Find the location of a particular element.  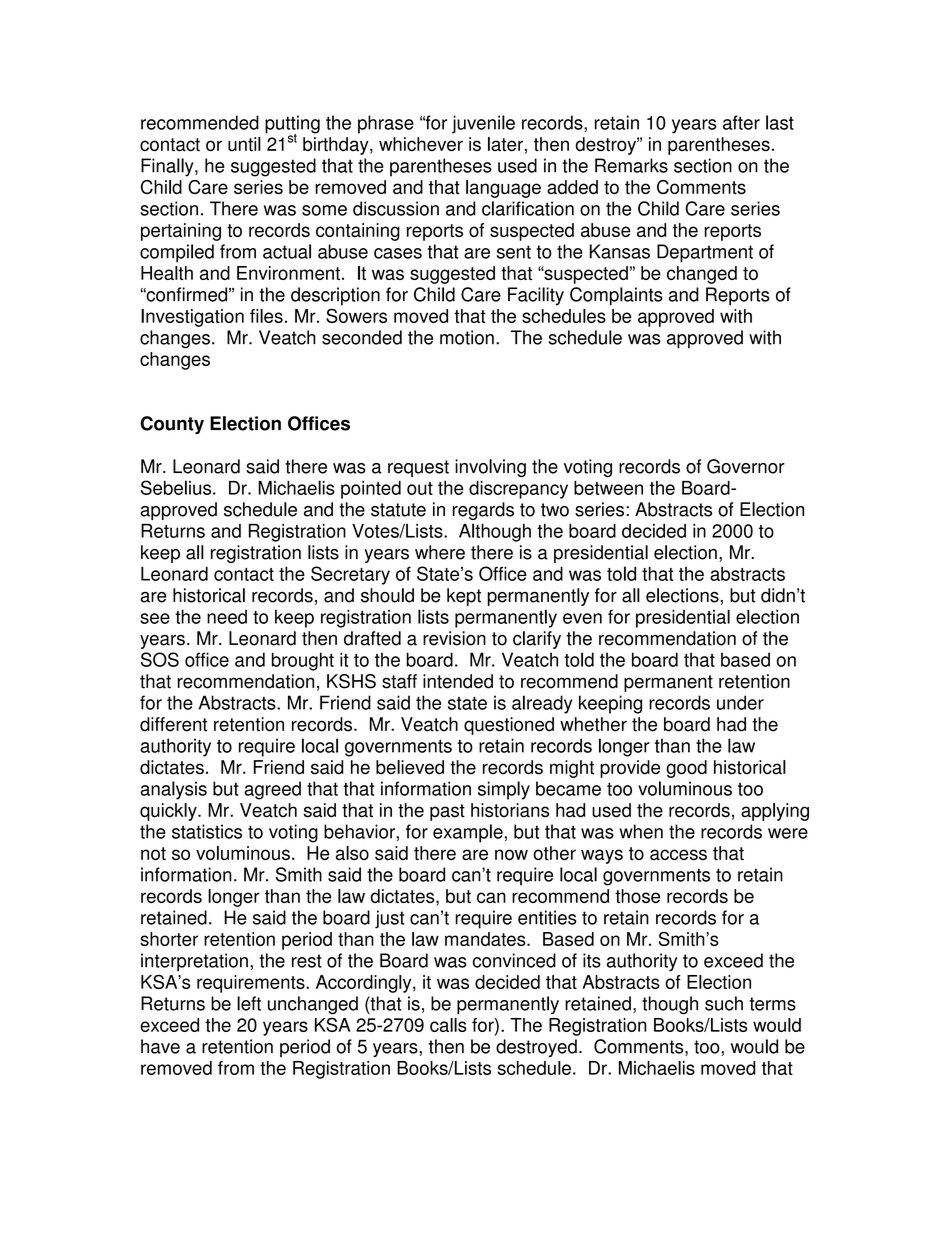

County is located at coordinates (172, 425).
